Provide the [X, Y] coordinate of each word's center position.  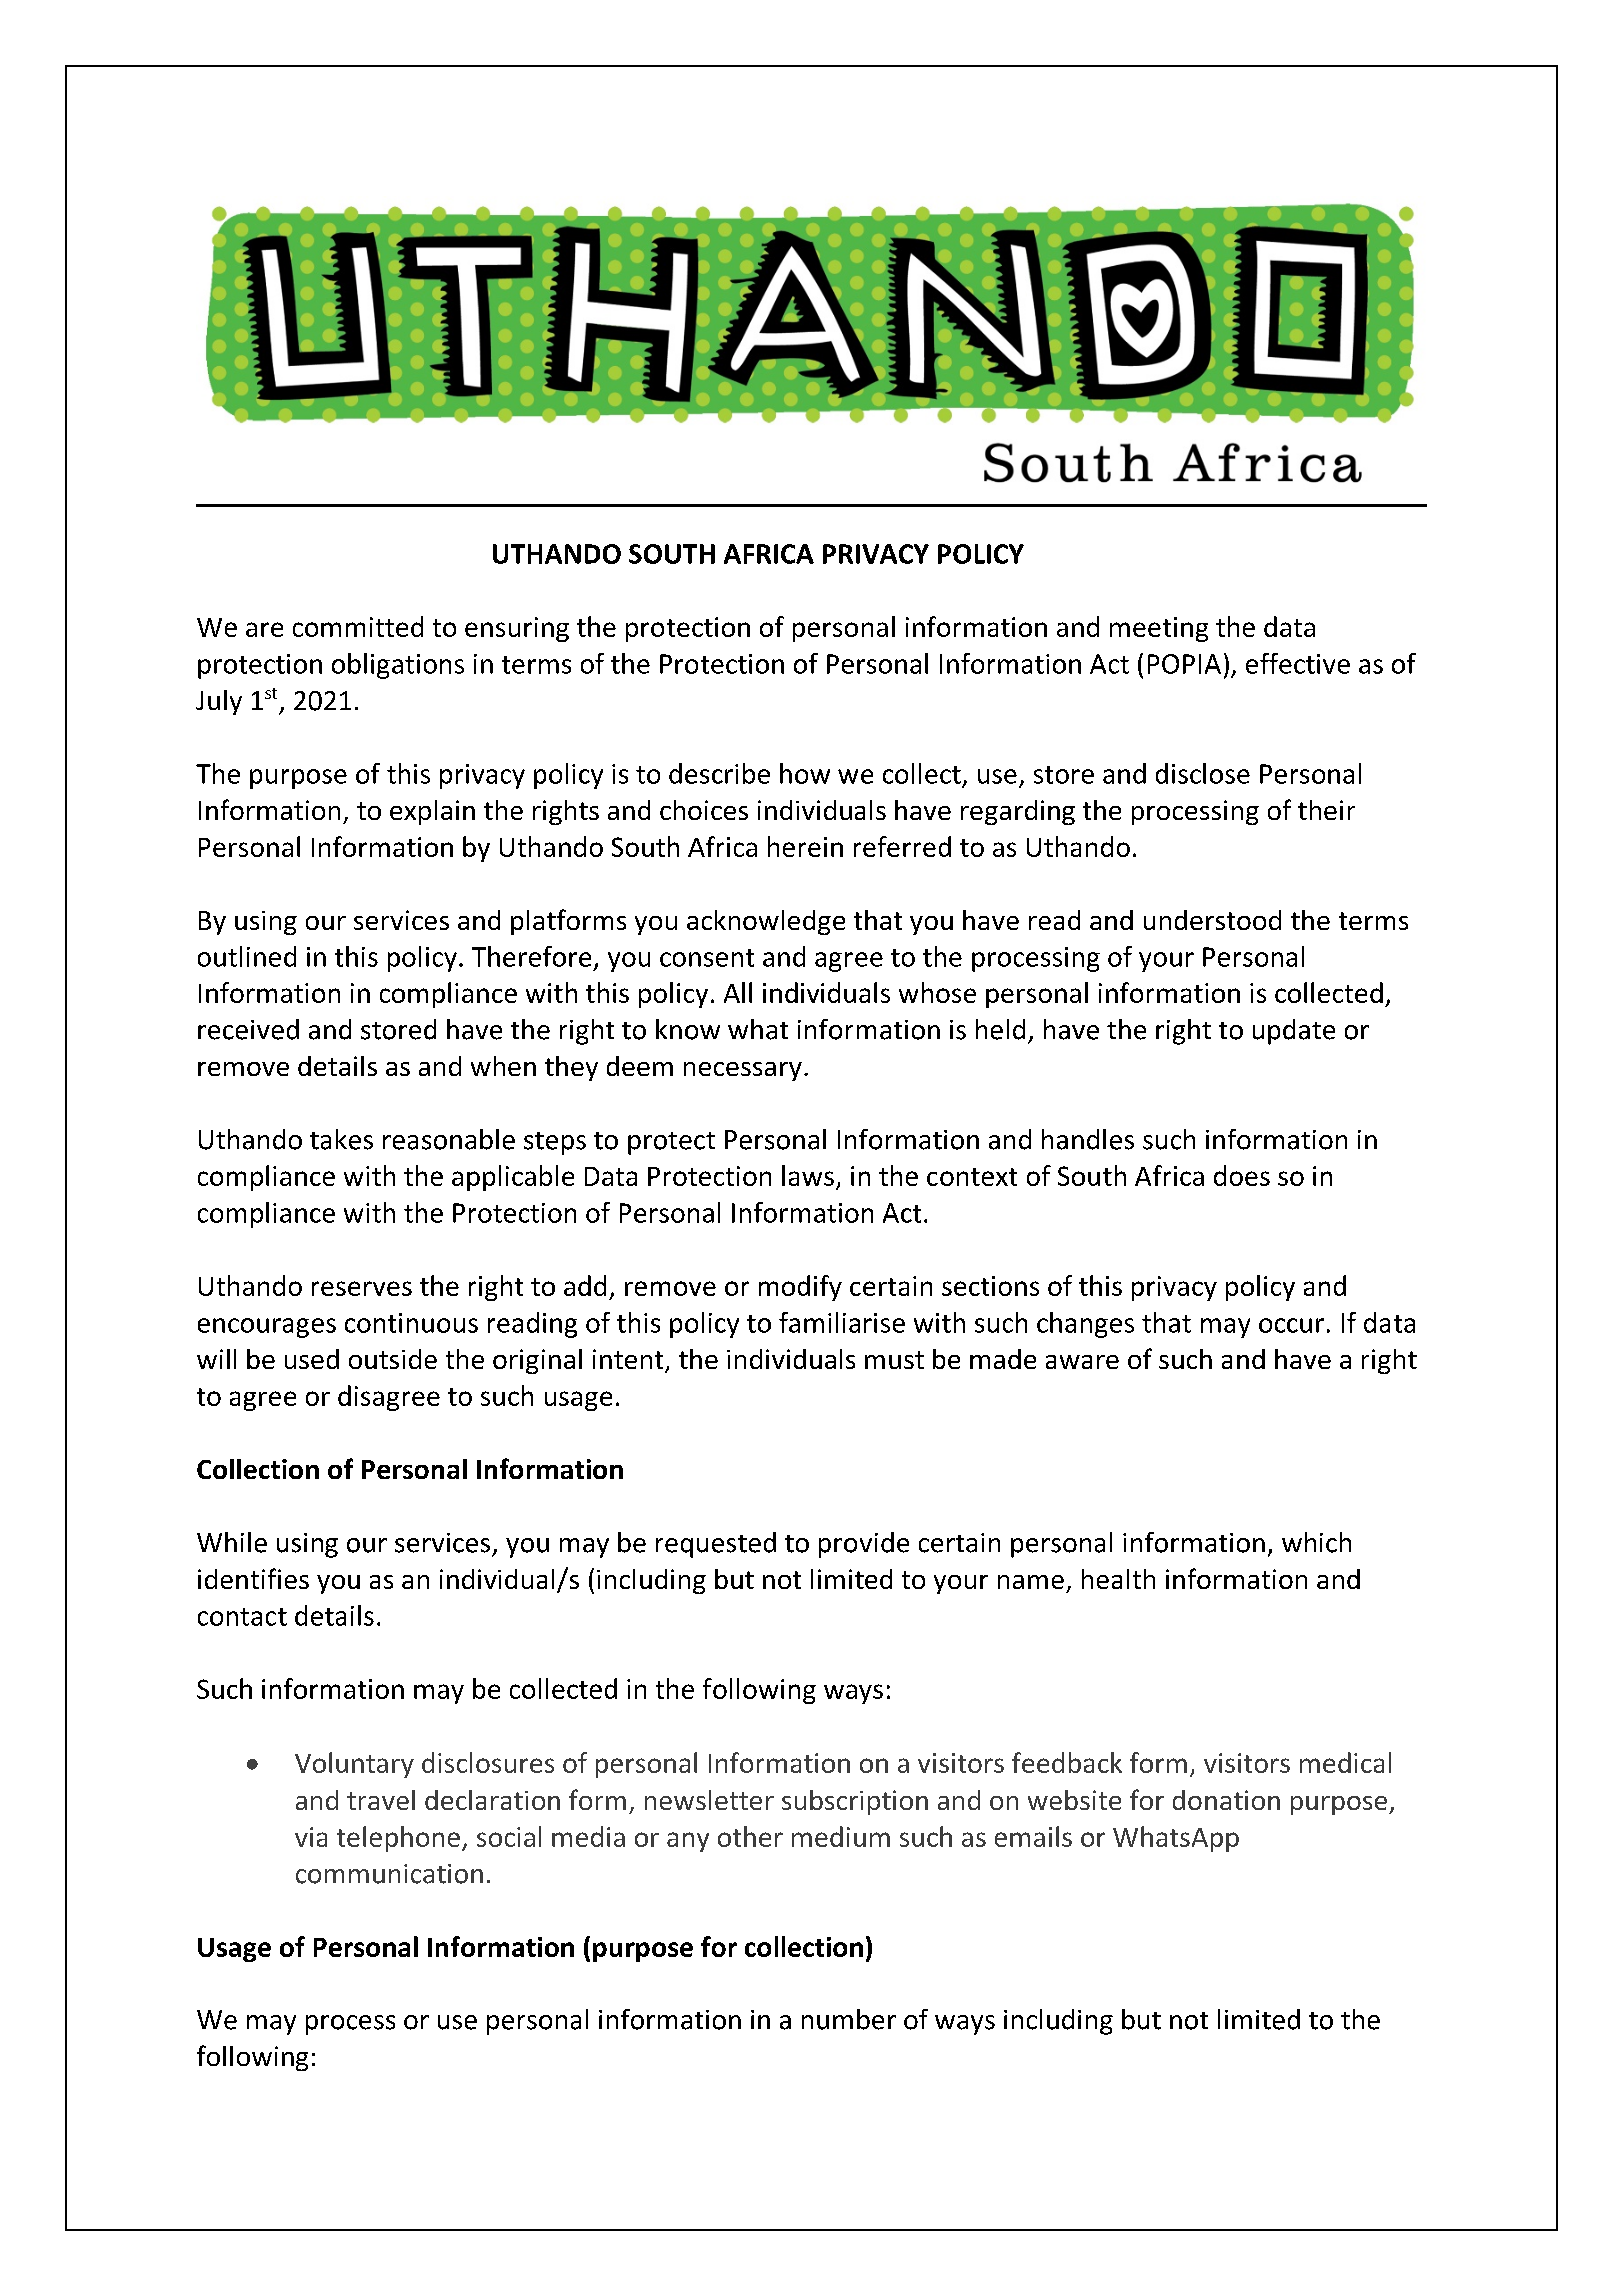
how [805, 773]
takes [341, 1139]
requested [716, 1545]
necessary [743, 1071]
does [1242, 1175]
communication [389, 1874]
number [849, 2019]
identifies [253, 1578]
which [1316, 1542]
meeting [1159, 629]
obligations [398, 666]
